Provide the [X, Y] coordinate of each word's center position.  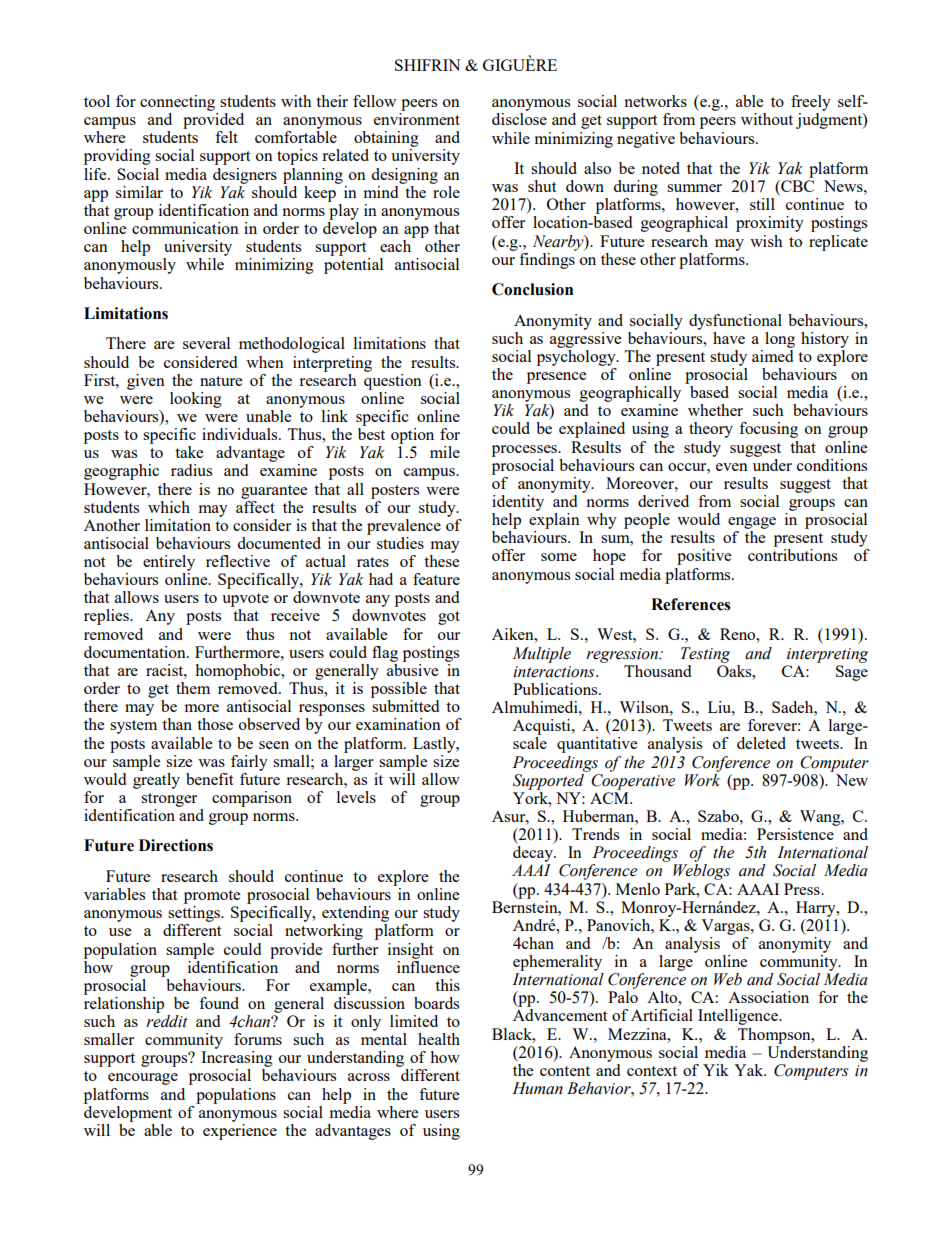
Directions [176, 845]
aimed [772, 354]
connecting [177, 103]
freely [811, 103]
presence [557, 378]
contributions [792, 555]
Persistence [796, 832]
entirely [169, 563]
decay [534, 854]
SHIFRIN [428, 65]
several [206, 343]
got [449, 618]
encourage [143, 1079]
